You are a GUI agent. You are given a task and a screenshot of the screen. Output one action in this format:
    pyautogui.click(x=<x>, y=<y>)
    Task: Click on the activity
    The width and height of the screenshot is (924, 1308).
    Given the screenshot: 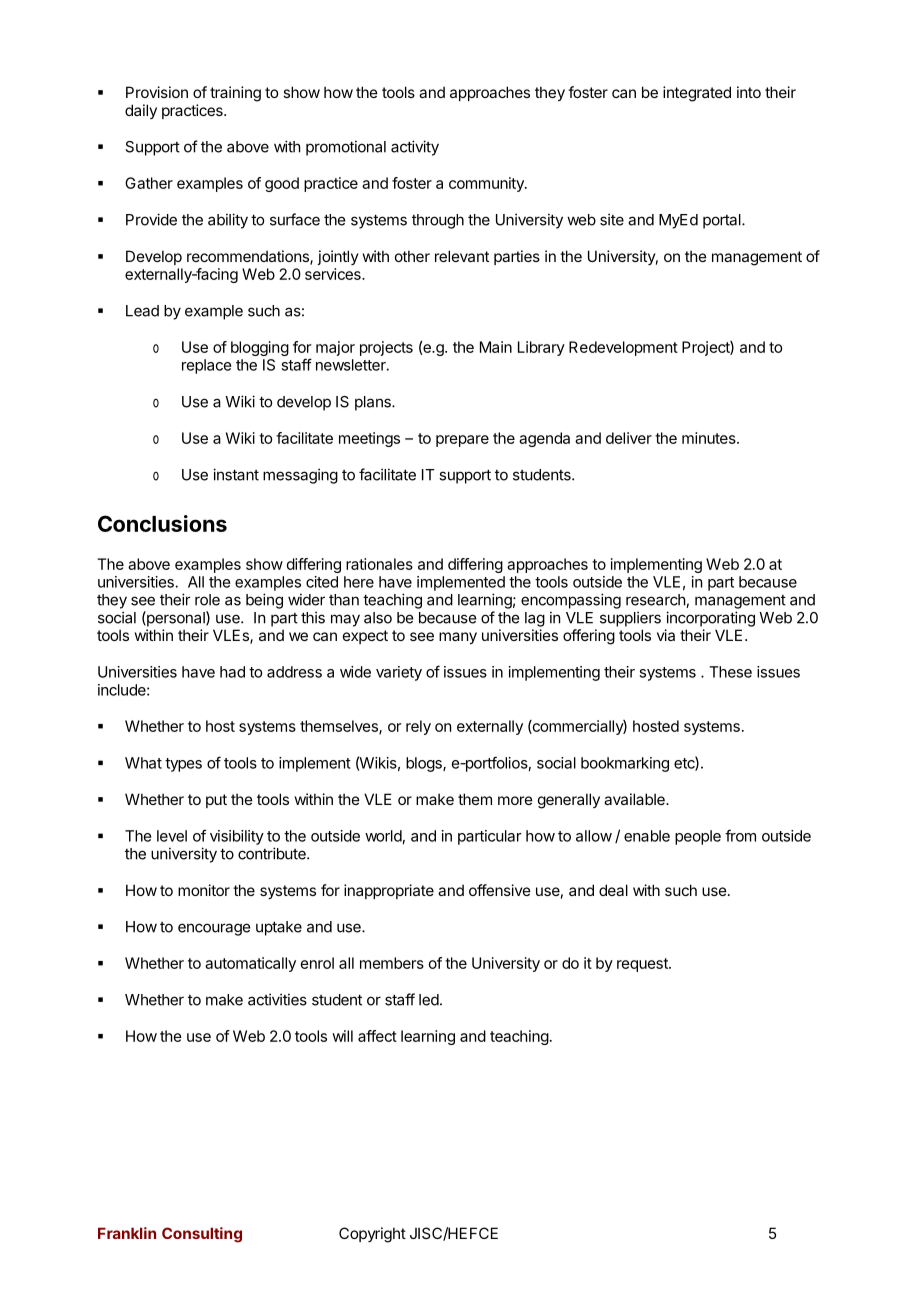 What is the action you would take?
    pyautogui.click(x=415, y=148)
